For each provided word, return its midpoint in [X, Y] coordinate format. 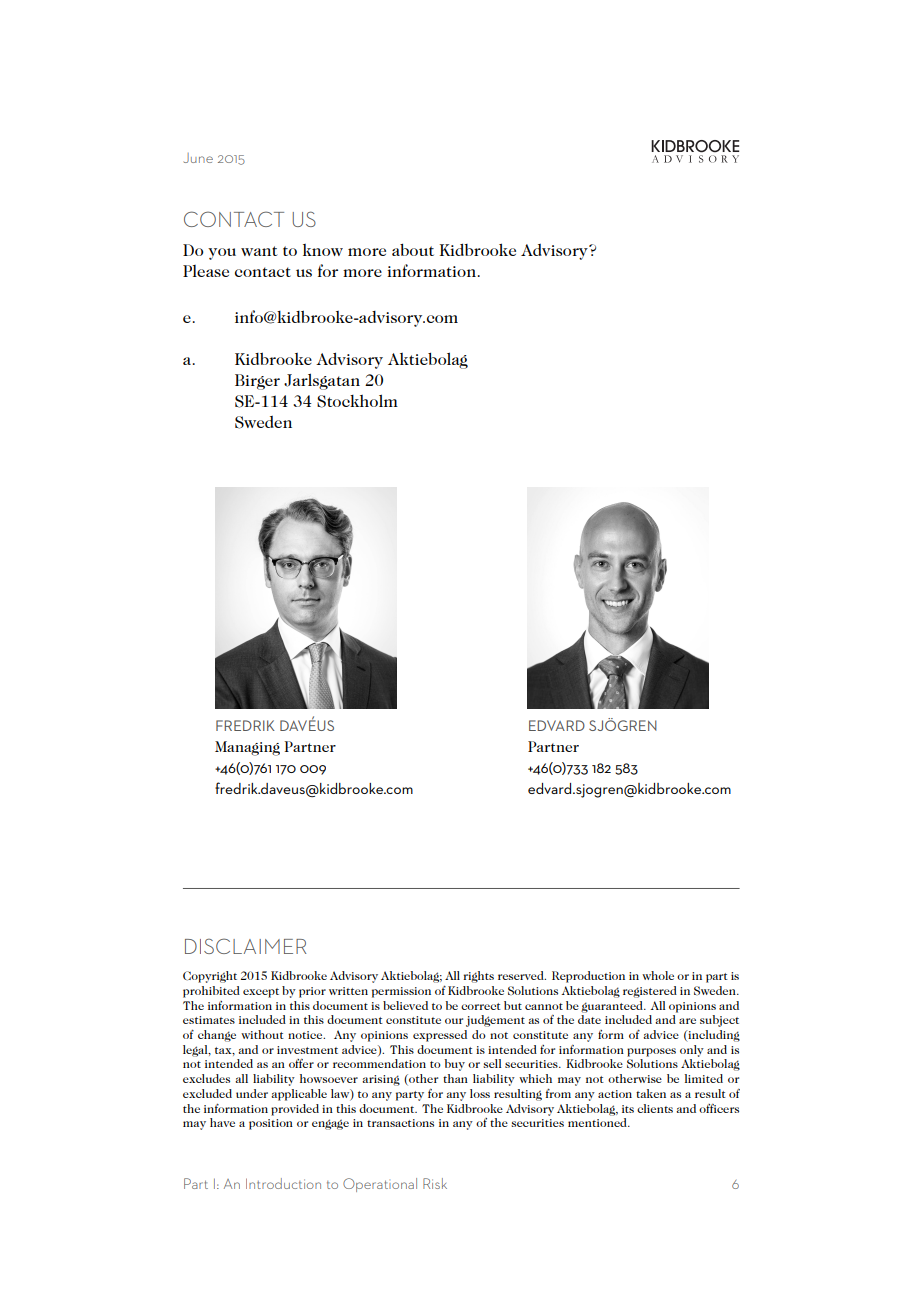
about [413, 249]
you [222, 254]
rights [478, 977]
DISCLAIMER [245, 946]
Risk [435, 1183]
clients [655, 1108]
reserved [522, 975]
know [323, 250]
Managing [247, 748]
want [259, 251]
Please [206, 271]
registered [650, 992]
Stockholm [357, 401]
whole [658, 975]
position [271, 1124]
